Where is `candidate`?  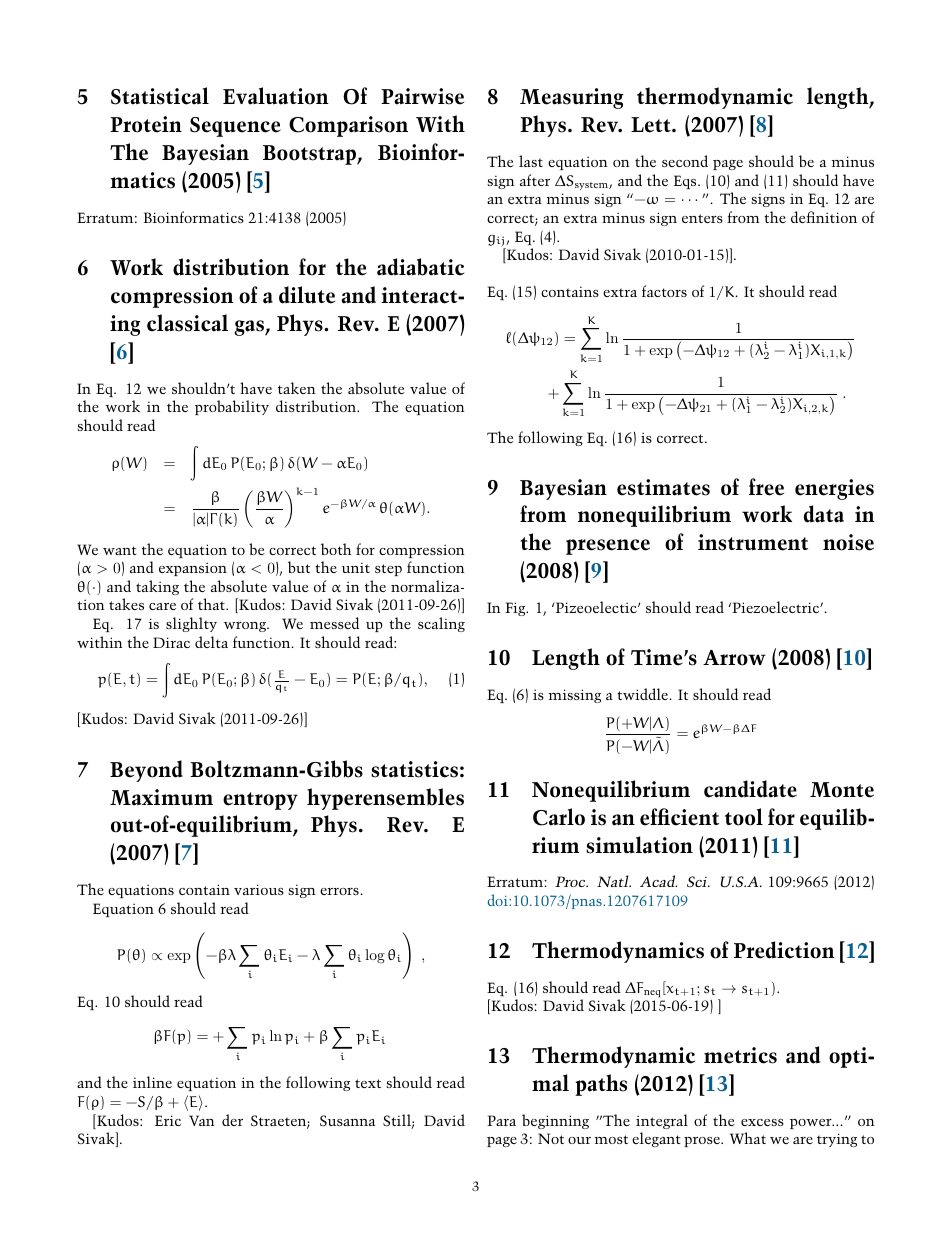
candidate is located at coordinates (750, 789).
